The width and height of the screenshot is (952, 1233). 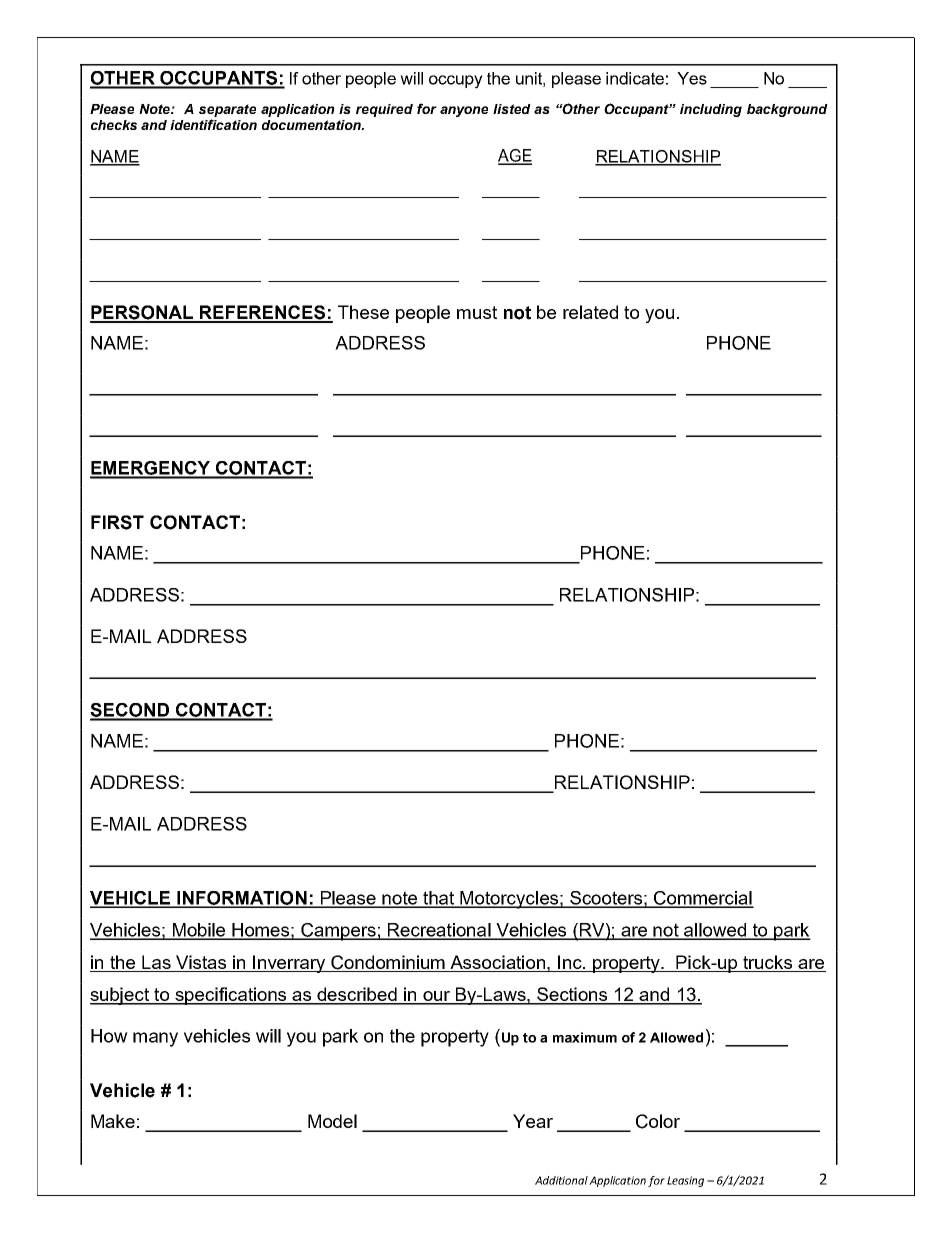 I want to click on related, so click(x=590, y=312).
